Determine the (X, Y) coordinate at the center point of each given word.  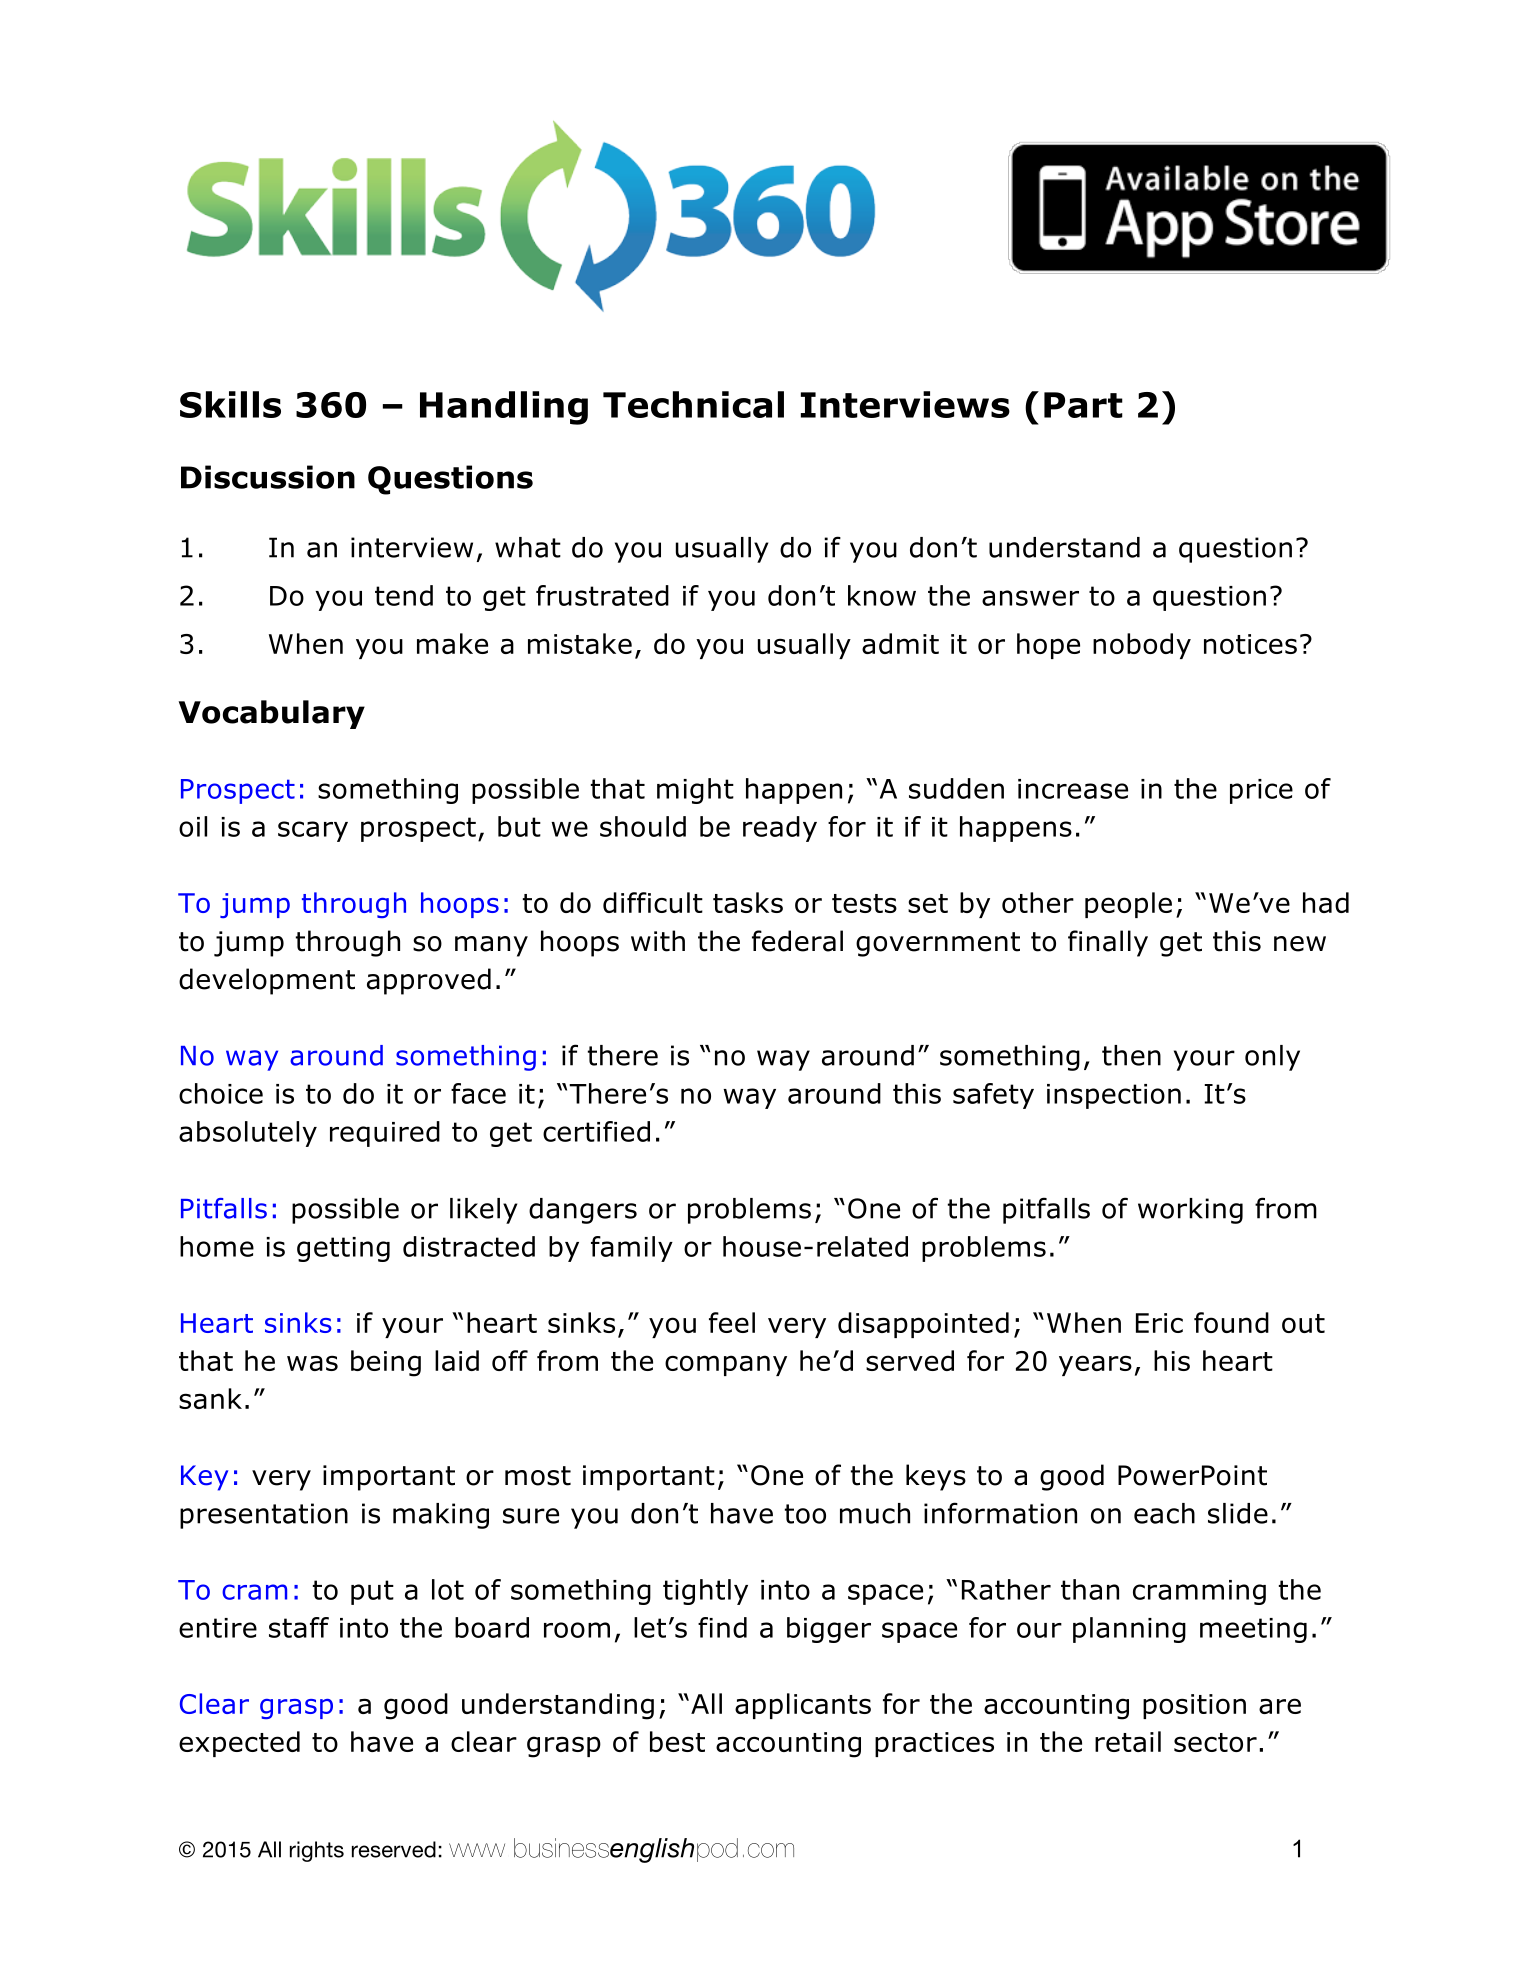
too (805, 1514)
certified (596, 1131)
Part (1083, 405)
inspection (1114, 1096)
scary (313, 831)
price (1261, 791)
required (385, 1134)
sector (1215, 1742)
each (1164, 1513)
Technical (693, 404)
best (677, 1741)
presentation (264, 1516)
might (695, 791)
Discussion (268, 477)
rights (317, 1851)
